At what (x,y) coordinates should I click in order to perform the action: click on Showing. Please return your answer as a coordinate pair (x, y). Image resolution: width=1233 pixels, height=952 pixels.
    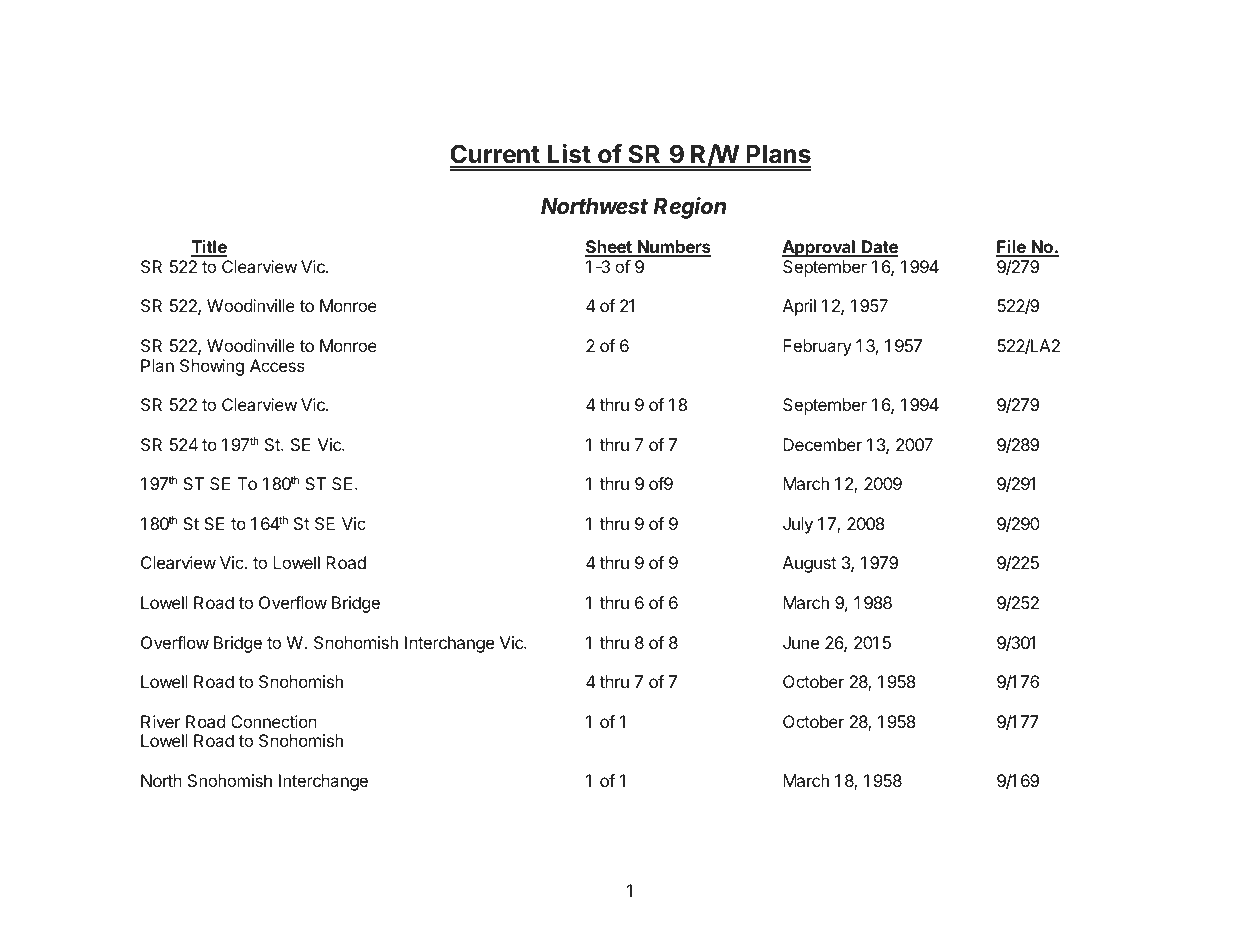
    Looking at the image, I should click on (212, 367).
